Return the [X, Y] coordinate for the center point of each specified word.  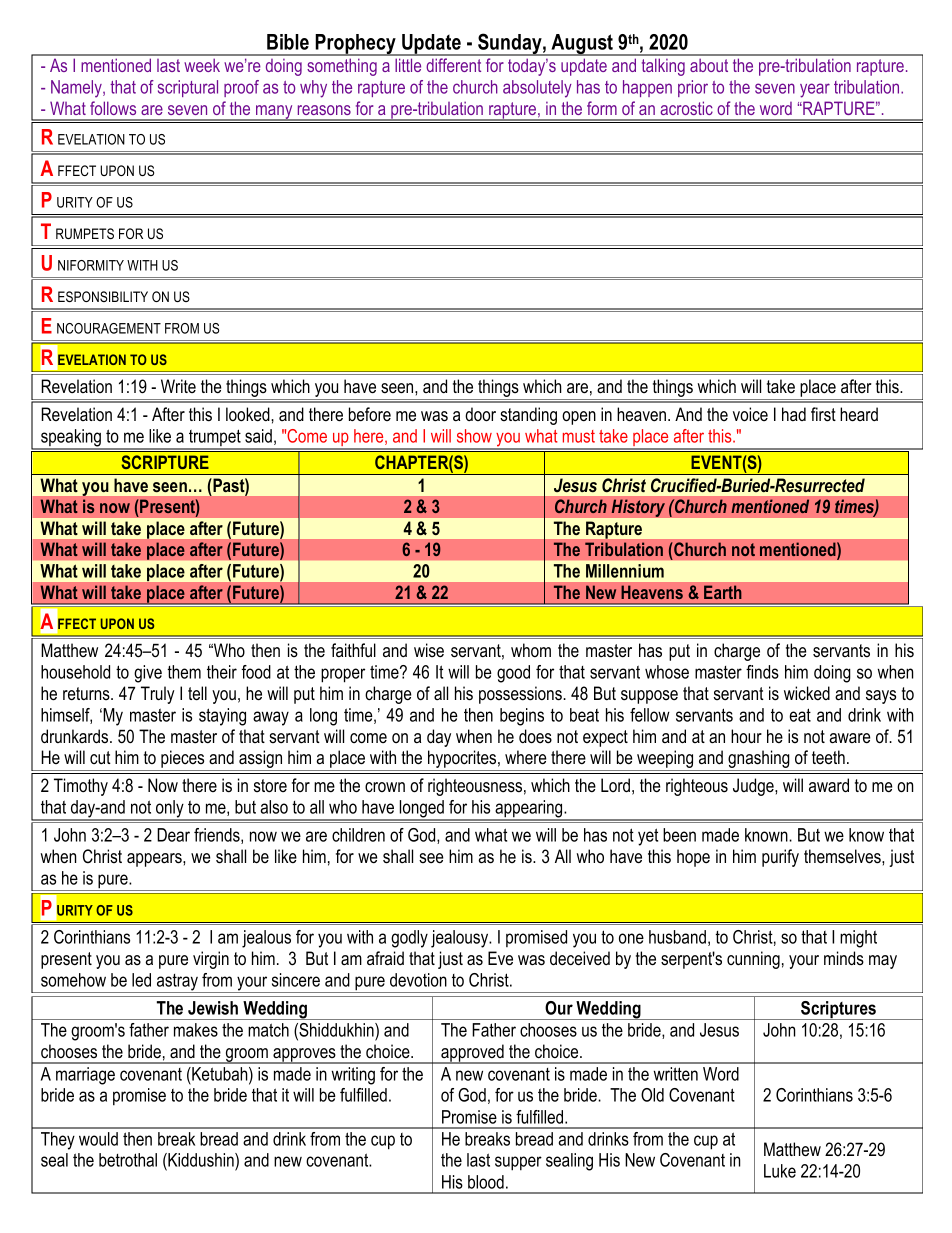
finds [762, 672]
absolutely [537, 89]
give [148, 674]
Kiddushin [201, 1161]
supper [518, 1163]
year [815, 90]
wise [429, 650]
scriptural [188, 88]
